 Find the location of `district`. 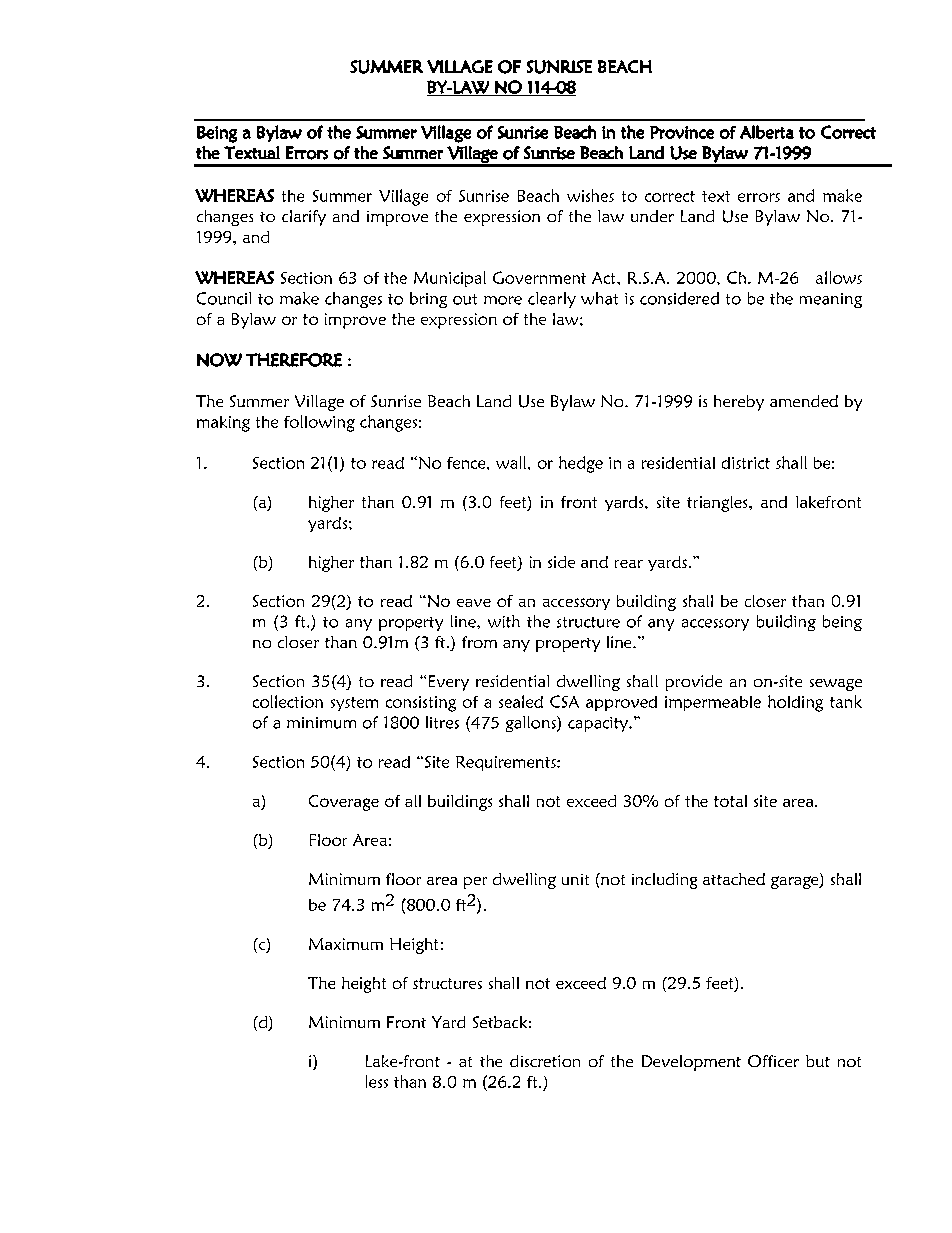

district is located at coordinates (746, 463).
